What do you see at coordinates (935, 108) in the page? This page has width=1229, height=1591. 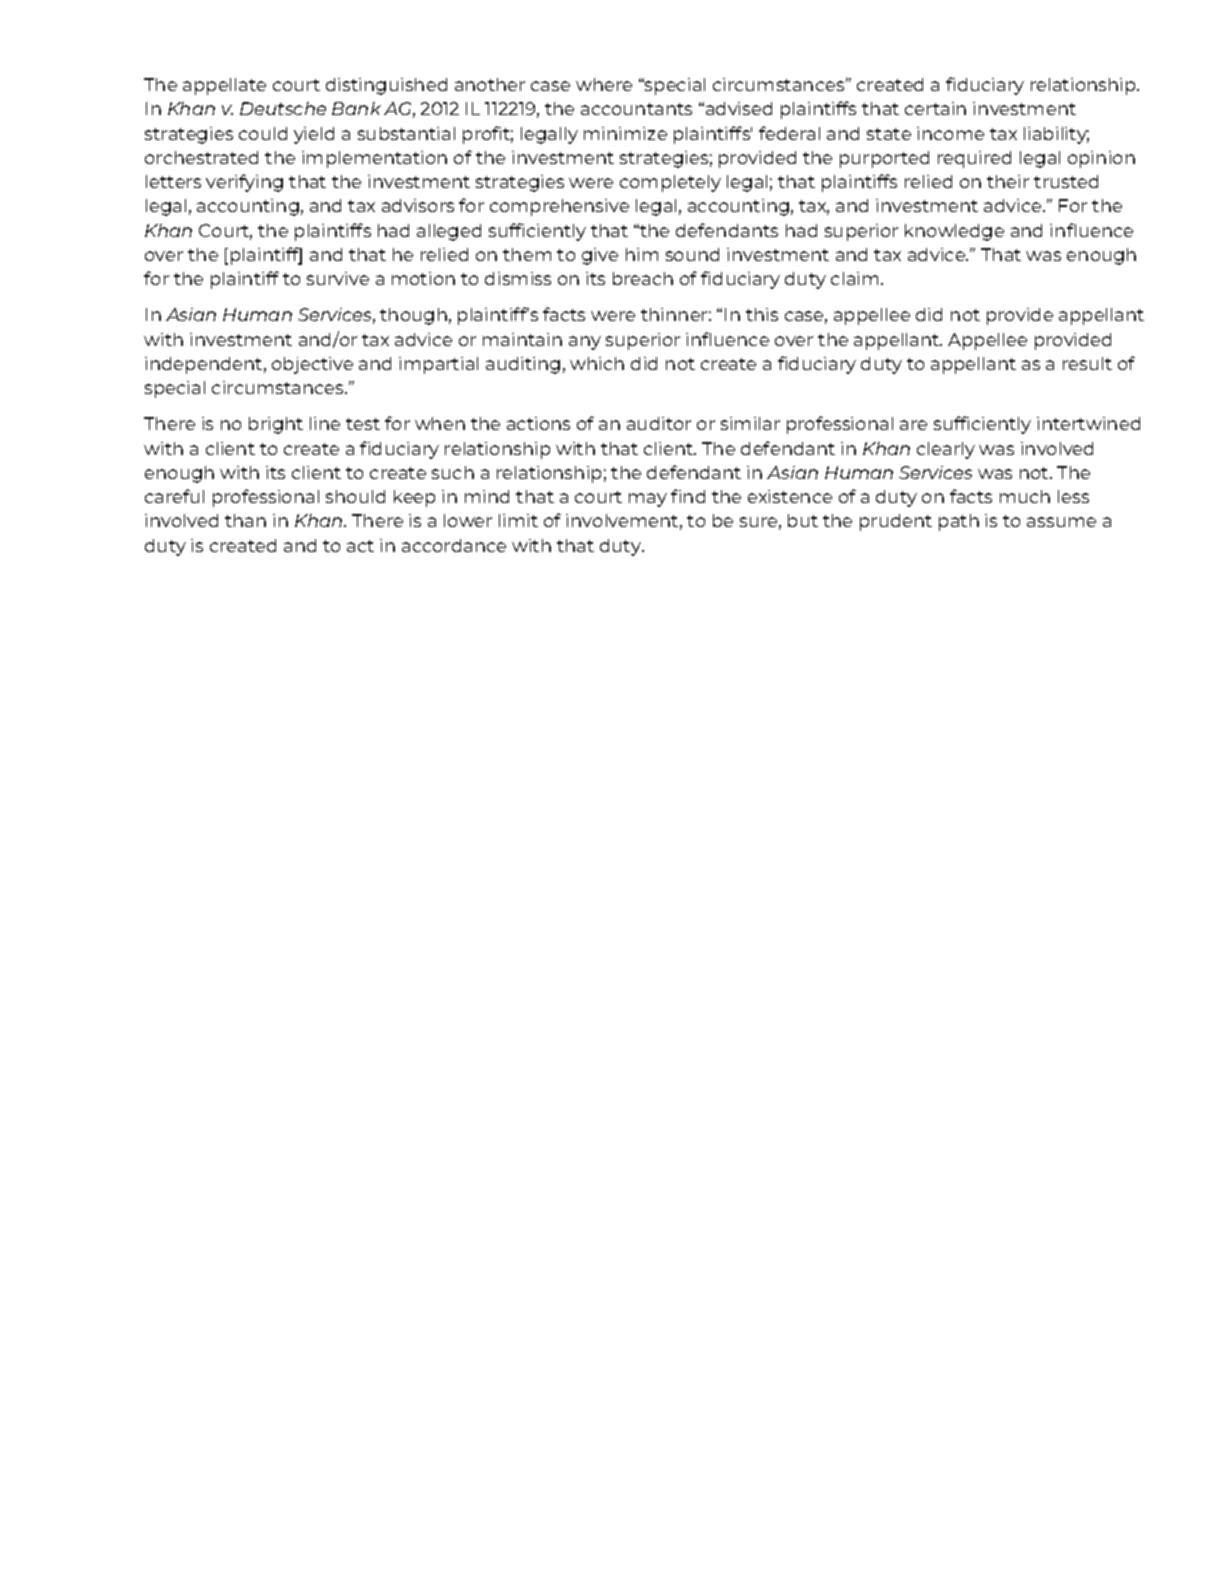 I see `certain` at bounding box center [935, 108].
